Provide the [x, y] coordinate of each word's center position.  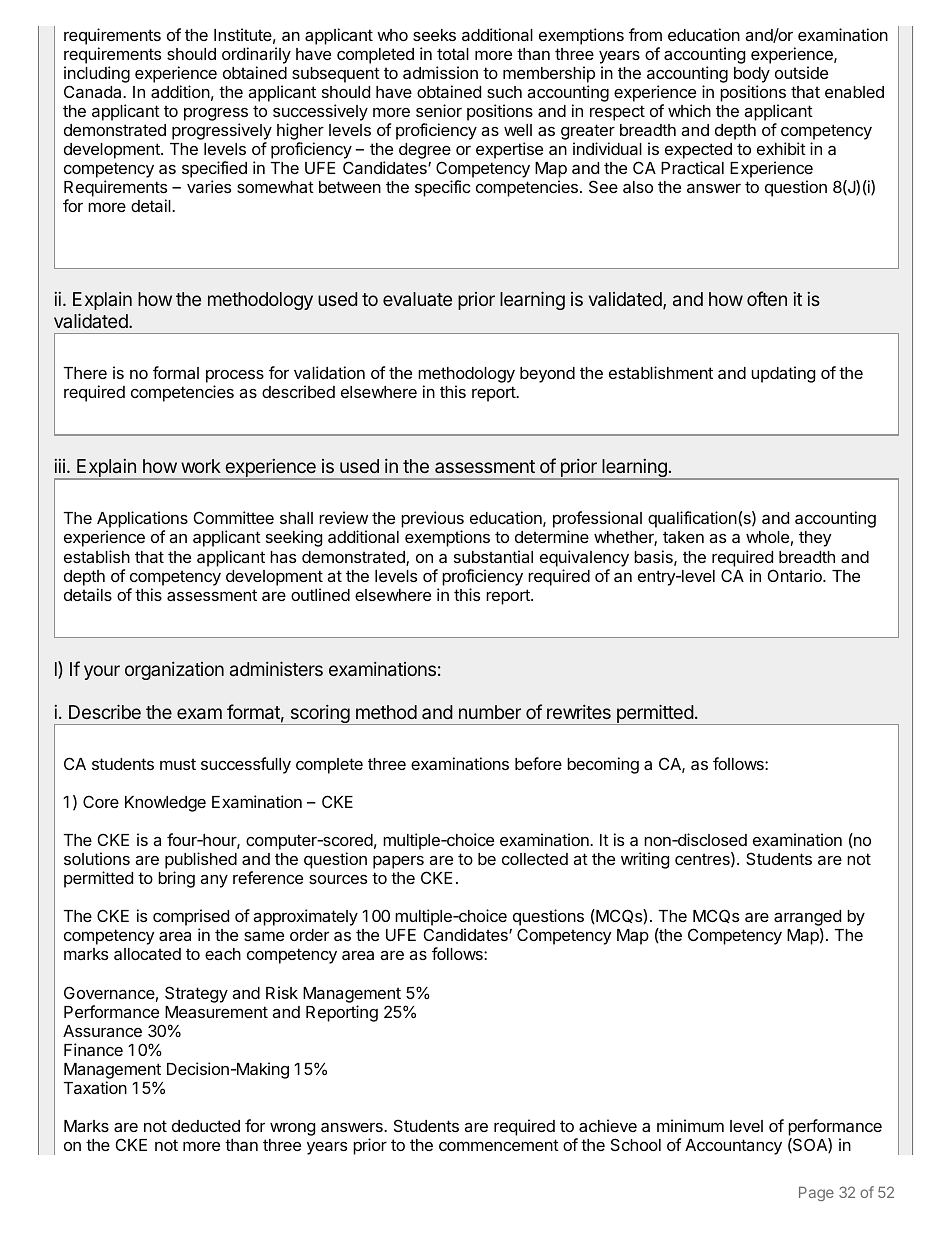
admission [440, 72]
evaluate [417, 299]
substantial [493, 556]
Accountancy [733, 1147]
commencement [499, 1145]
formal [176, 372]
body [752, 75]
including [97, 74]
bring [176, 879]
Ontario [796, 575]
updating [783, 374]
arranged [807, 919]
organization [174, 671]
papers [398, 862]
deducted [206, 1126]
